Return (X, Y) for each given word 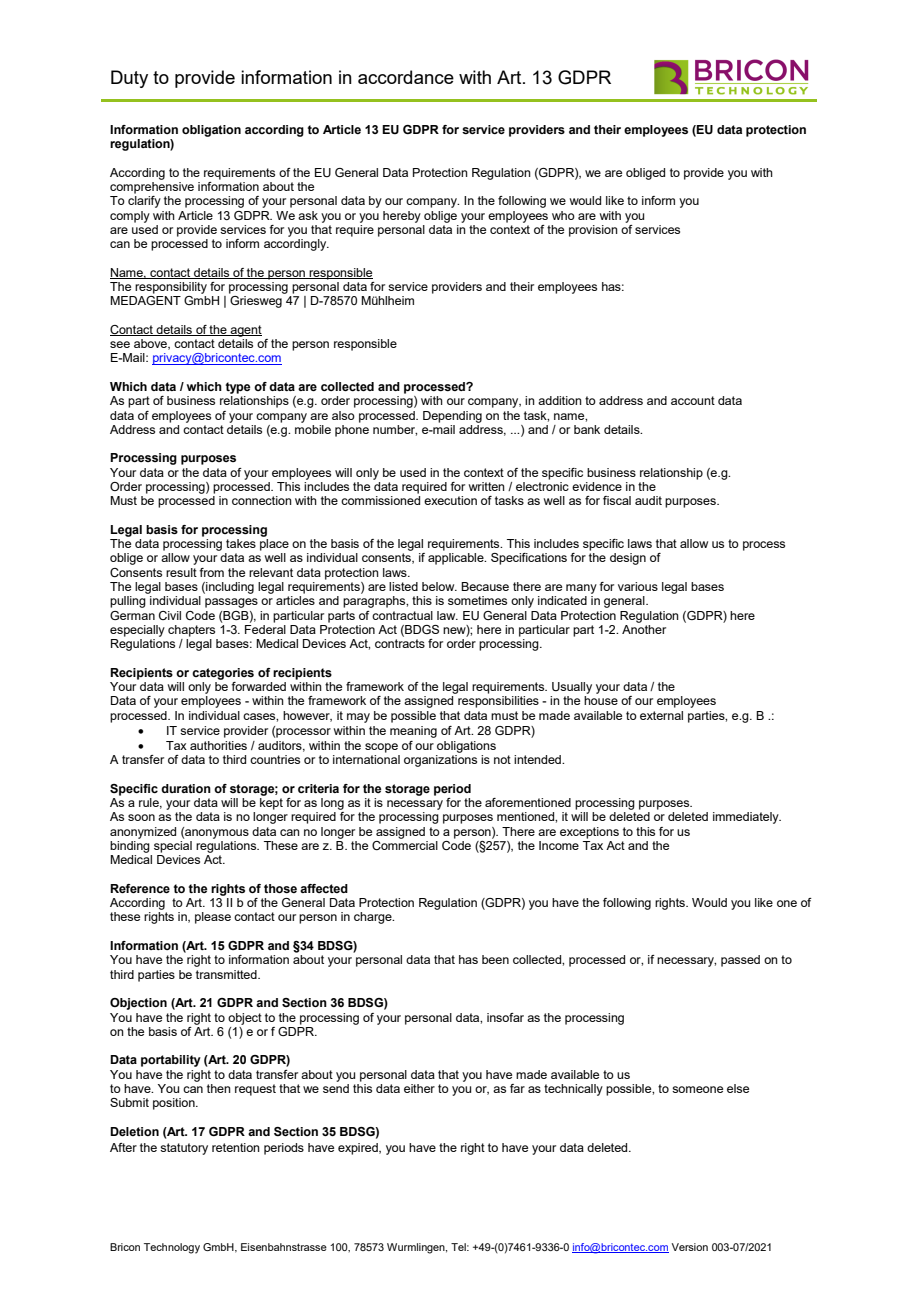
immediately (747, 818)
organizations (440, 761)
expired (359, 1149)
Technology (172, 1248)
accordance (406, 77)
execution (450, 500)
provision (593, 231)
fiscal (617, 500)
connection (262, 500)
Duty (129, 79)
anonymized (143, 833)
